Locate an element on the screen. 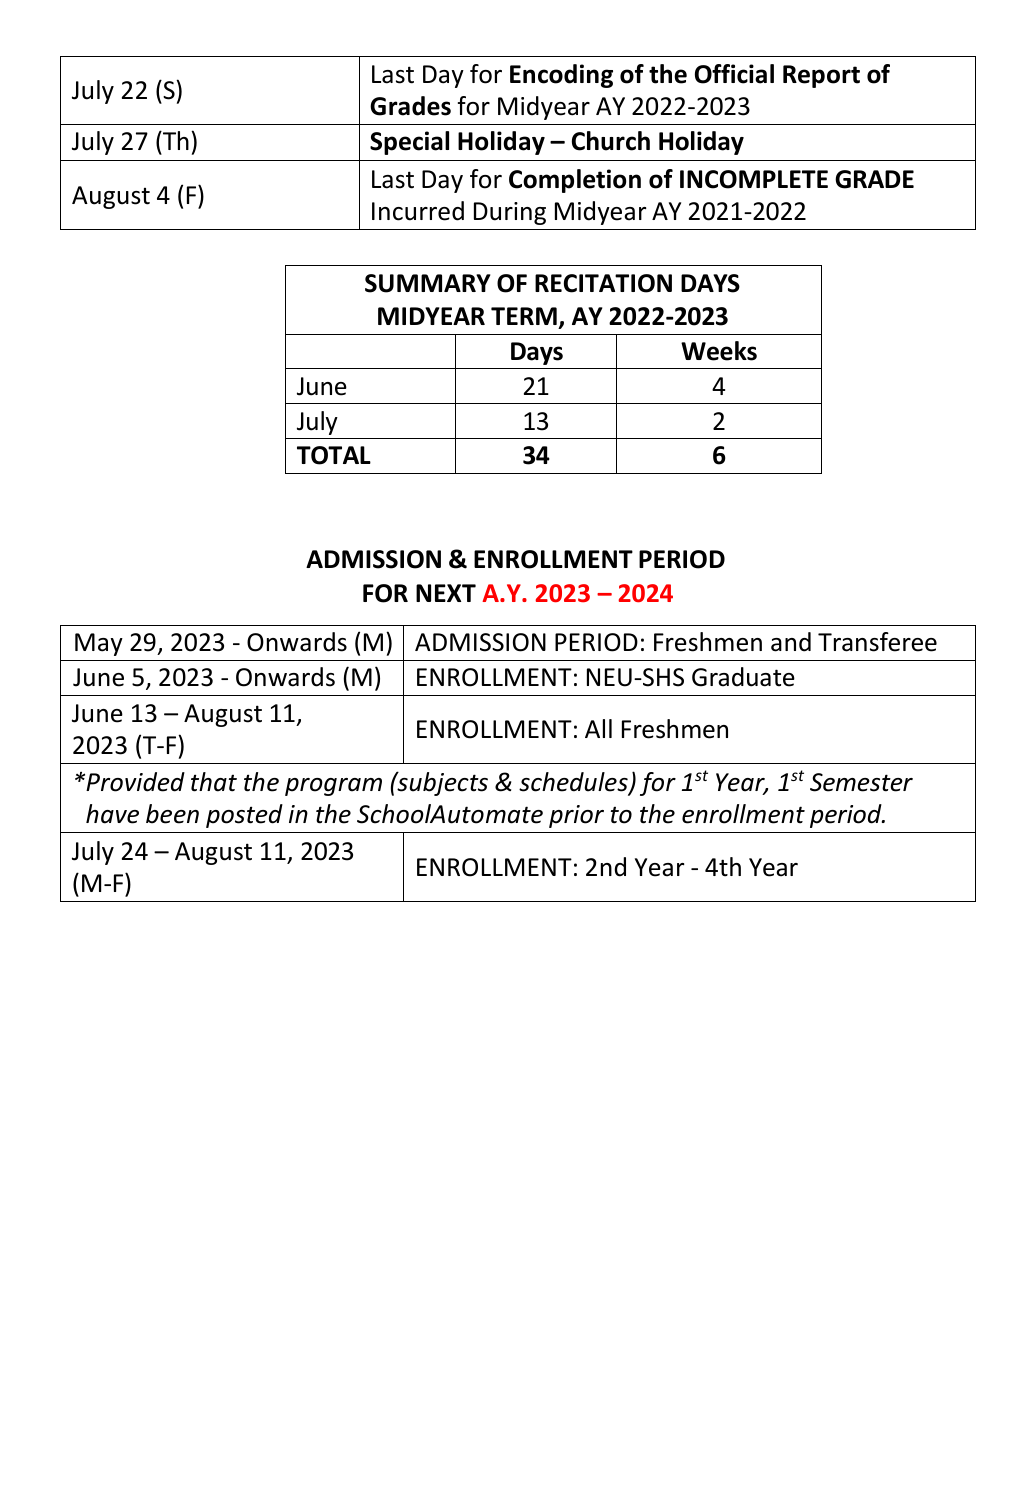  Report is located at coordinates (821, 76).
